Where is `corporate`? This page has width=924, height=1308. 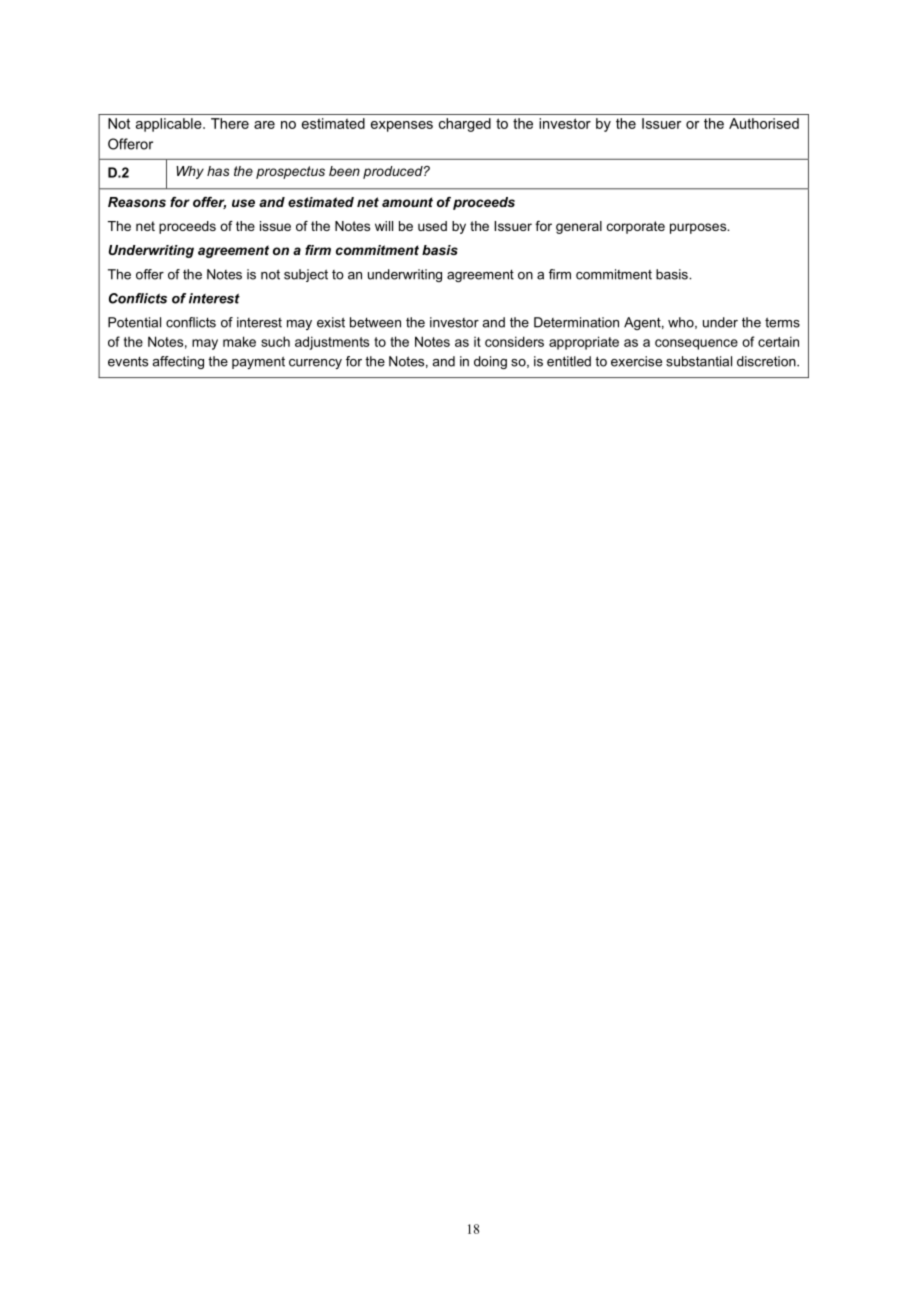 corporate is located at coordinates (636, 227).
